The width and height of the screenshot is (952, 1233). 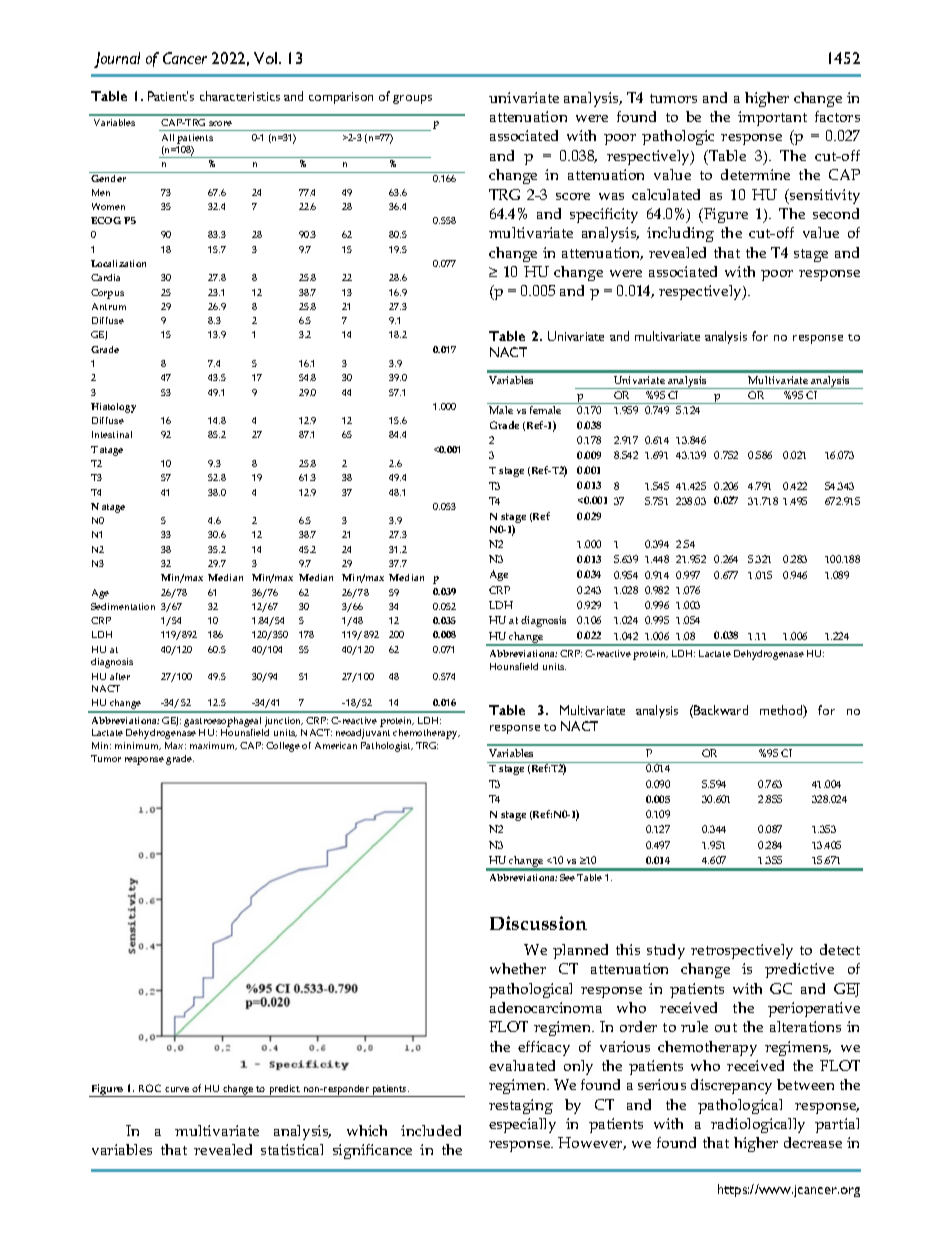 What do you see at coordinates (772, 118) in the screenshot?
I see `important` at bounding box center [772, 118].
